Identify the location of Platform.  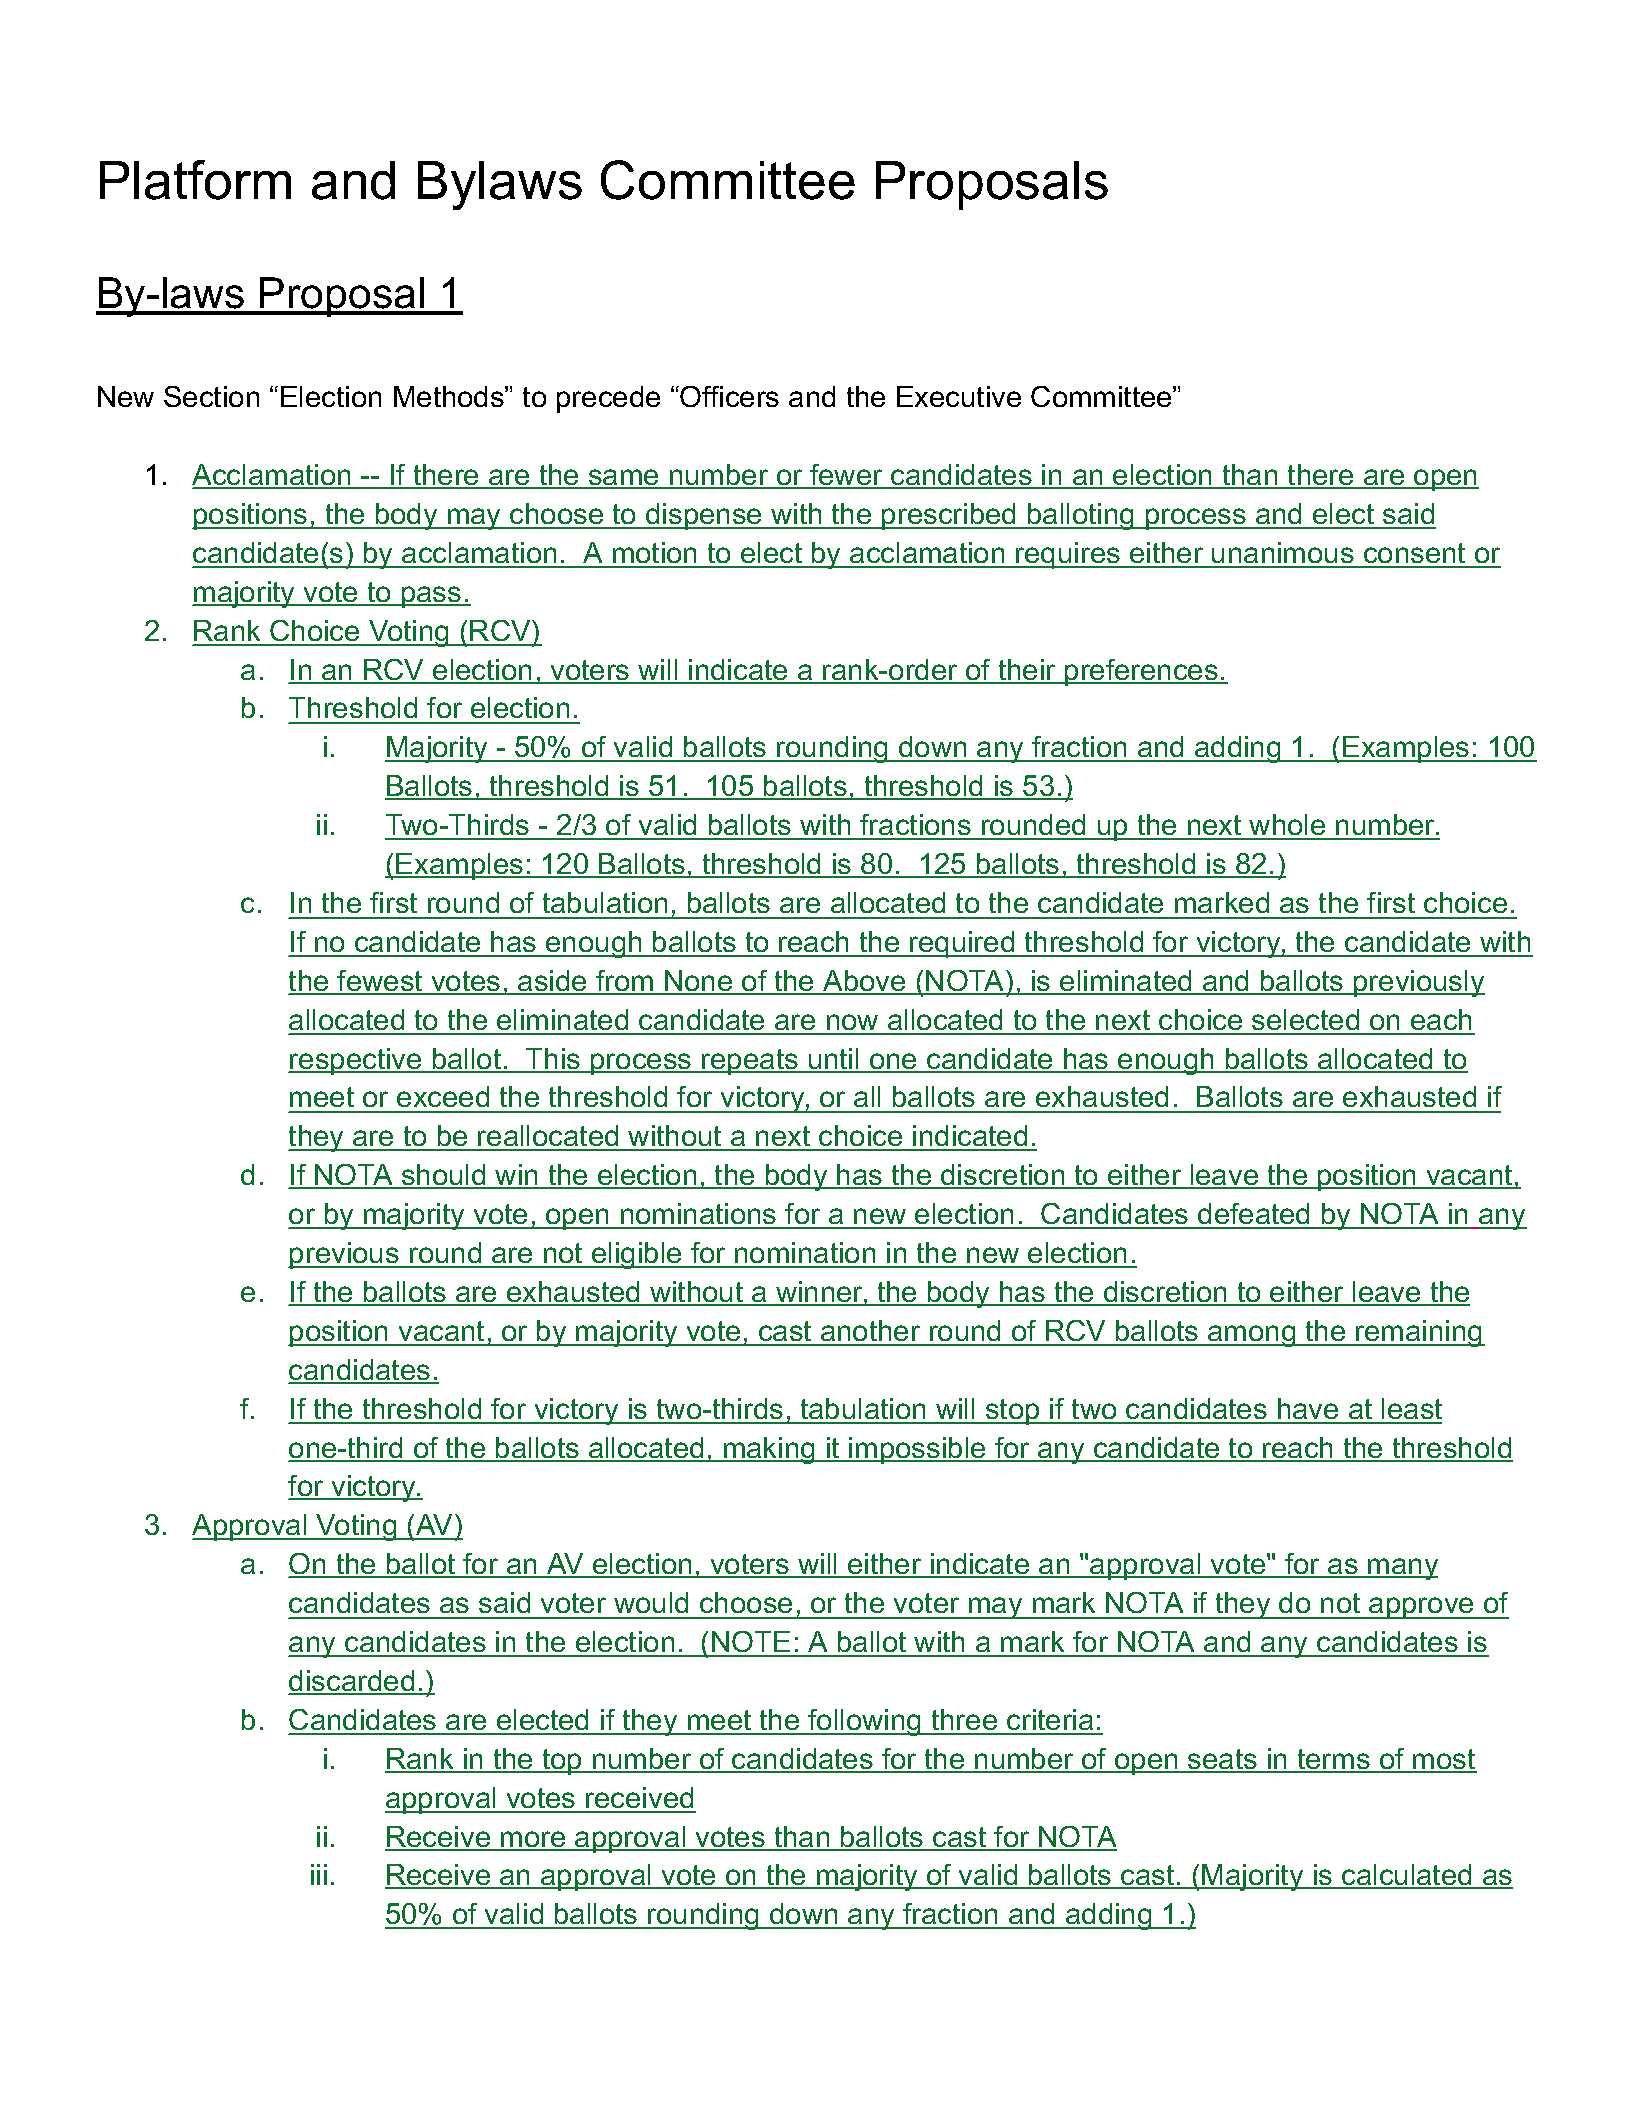
(195, 180).
